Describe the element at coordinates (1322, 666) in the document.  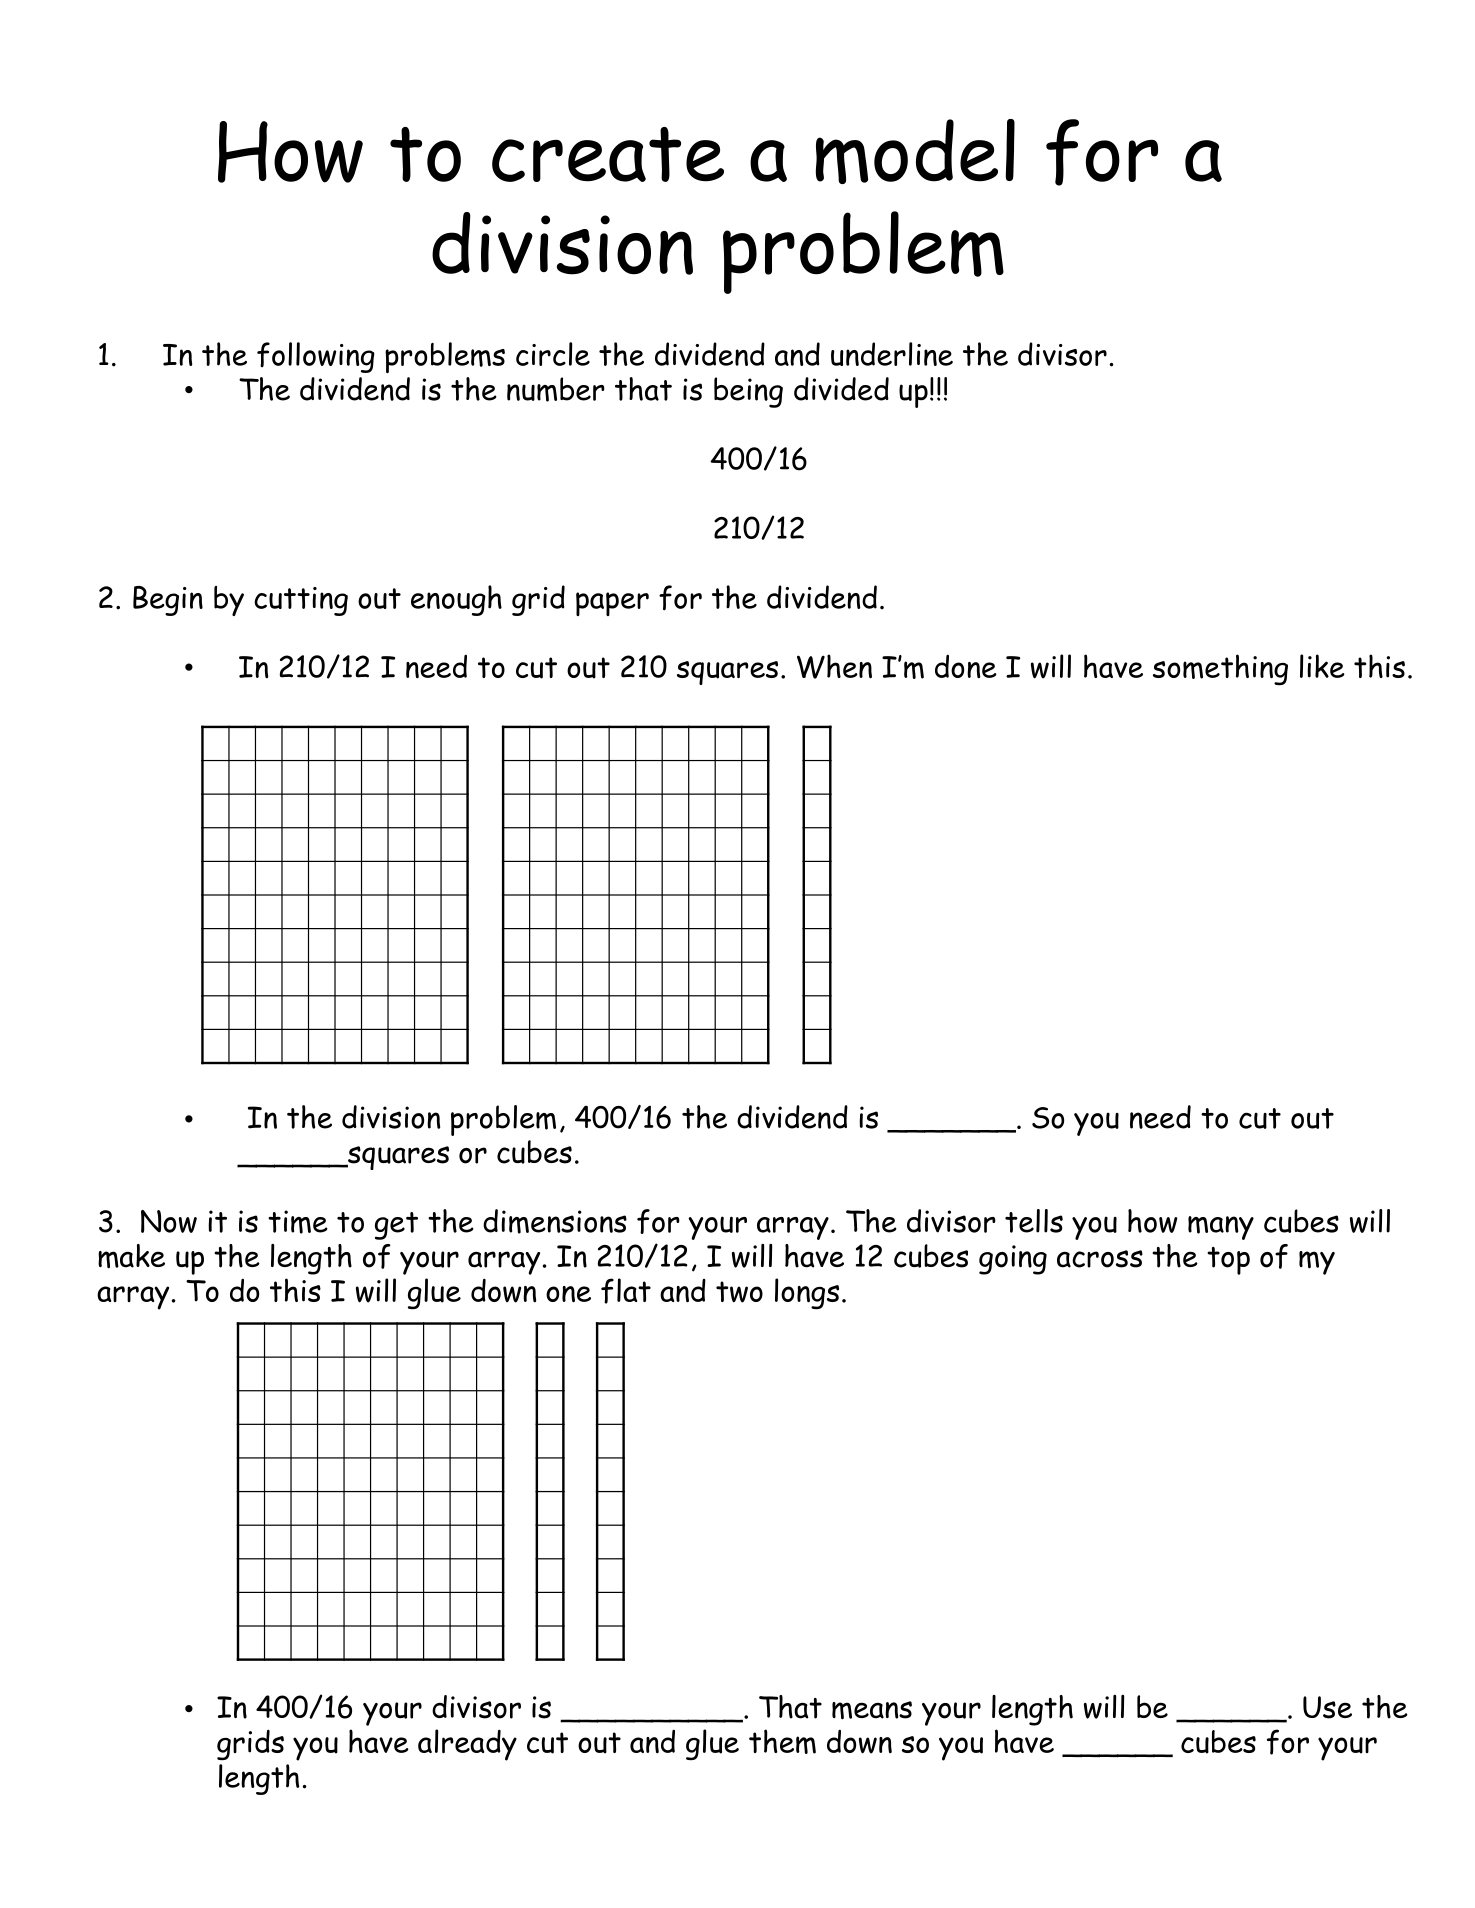
I see `like` at that location.
